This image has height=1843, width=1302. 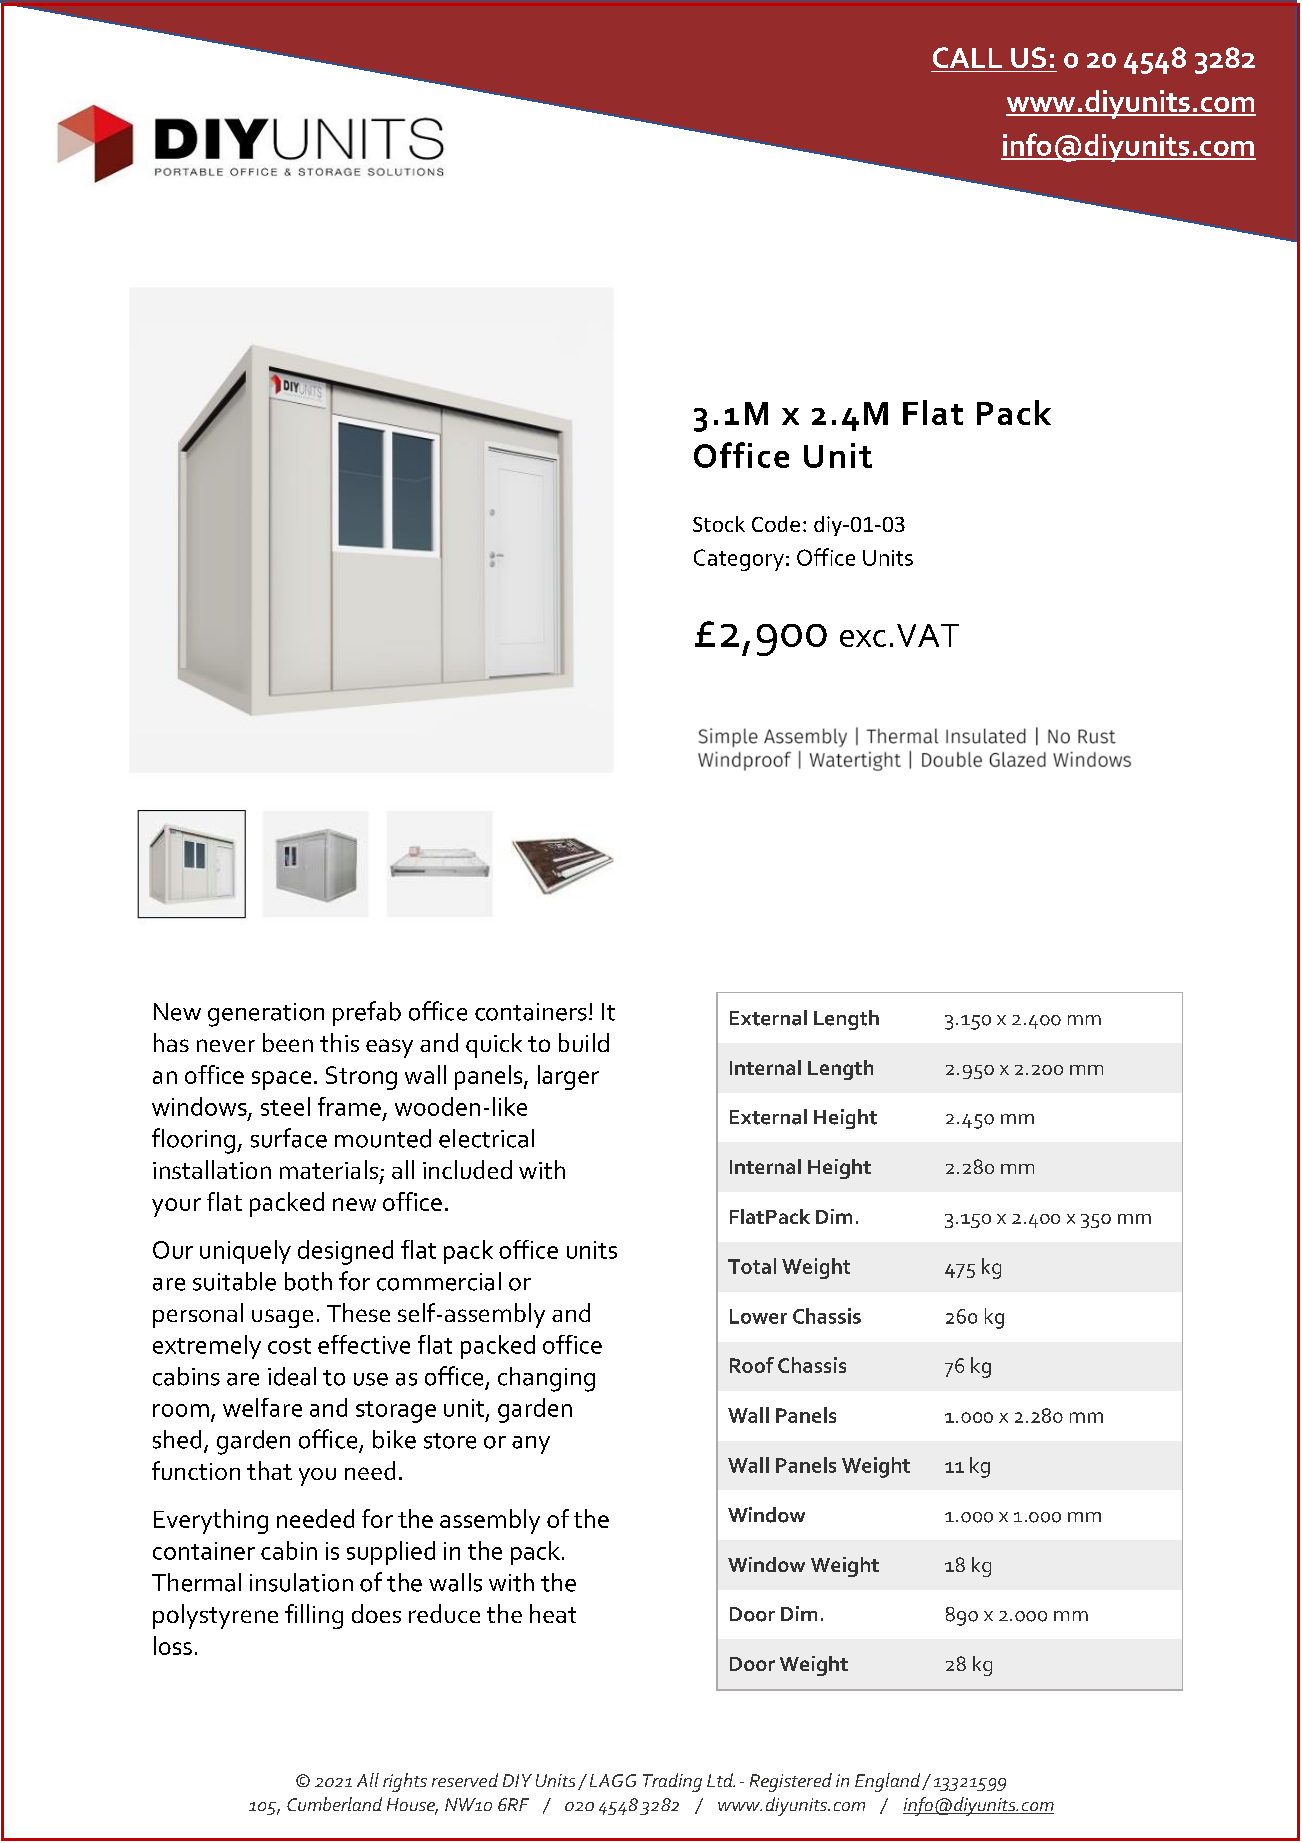 I want to click on Cumberland, so click(x=334, y=1804).
